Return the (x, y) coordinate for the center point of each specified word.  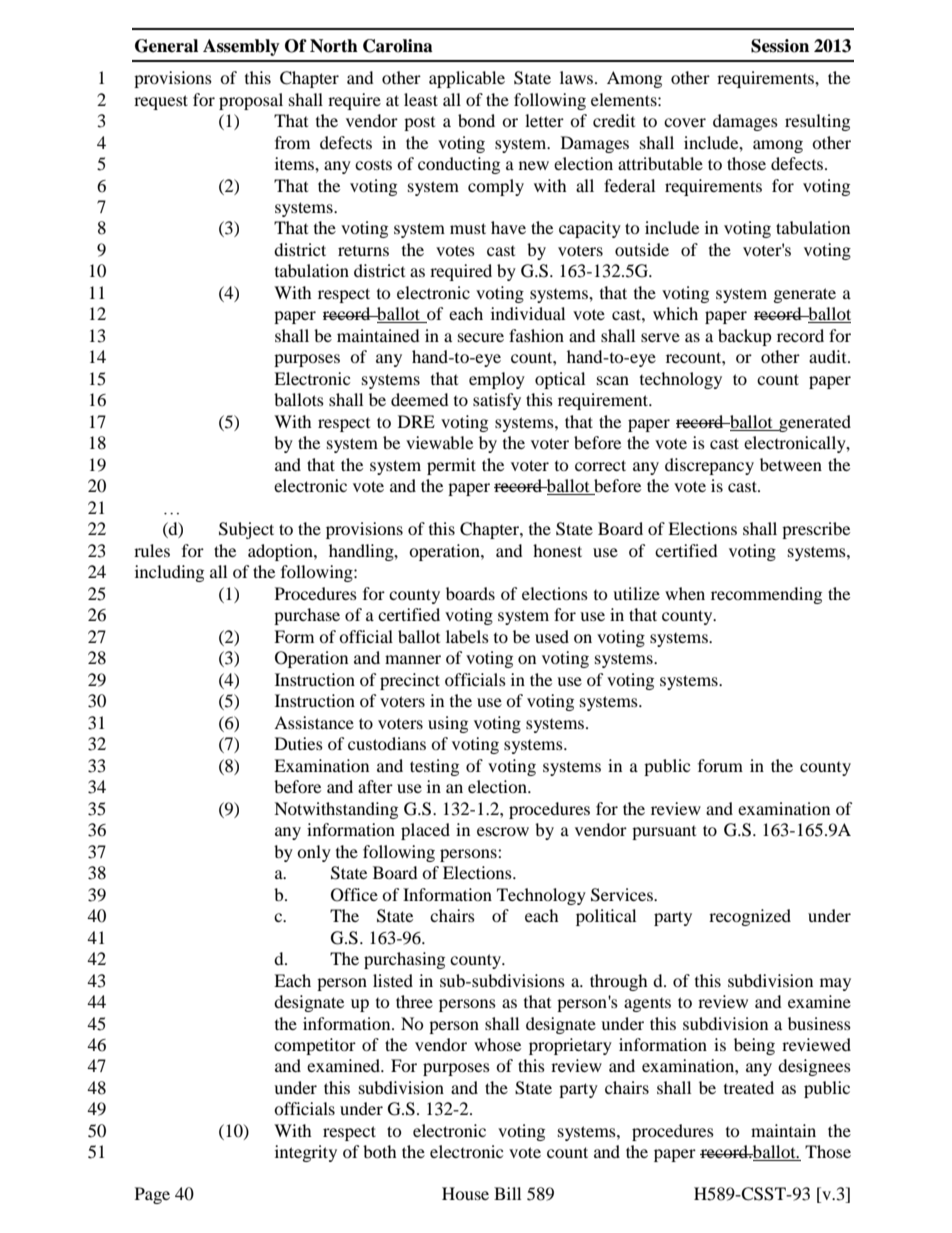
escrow (503, 831)
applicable (467, 79)
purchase (307, 616)
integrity (306, 1153)
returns (363, 251)
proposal (251, 101)
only (314, 853)
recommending (766, 595)
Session (780, 46)
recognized (750, 917)
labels (467, 636)
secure (481, 337)
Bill (507, 1193)
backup (745, 337)
